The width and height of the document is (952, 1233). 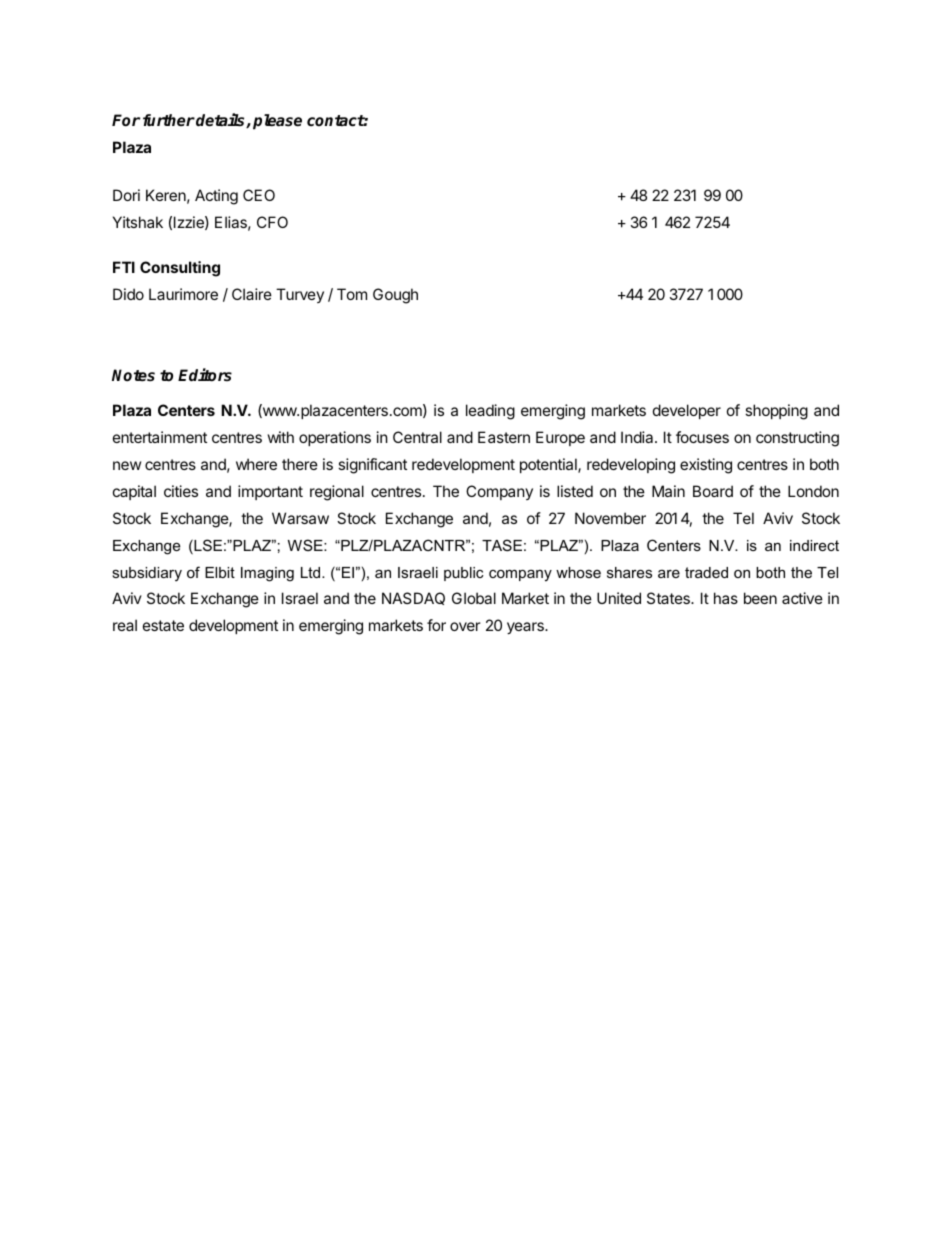 What do you see at coordinates (277, 122) in the document?
I see `please` at bounding box center [277, 122].
